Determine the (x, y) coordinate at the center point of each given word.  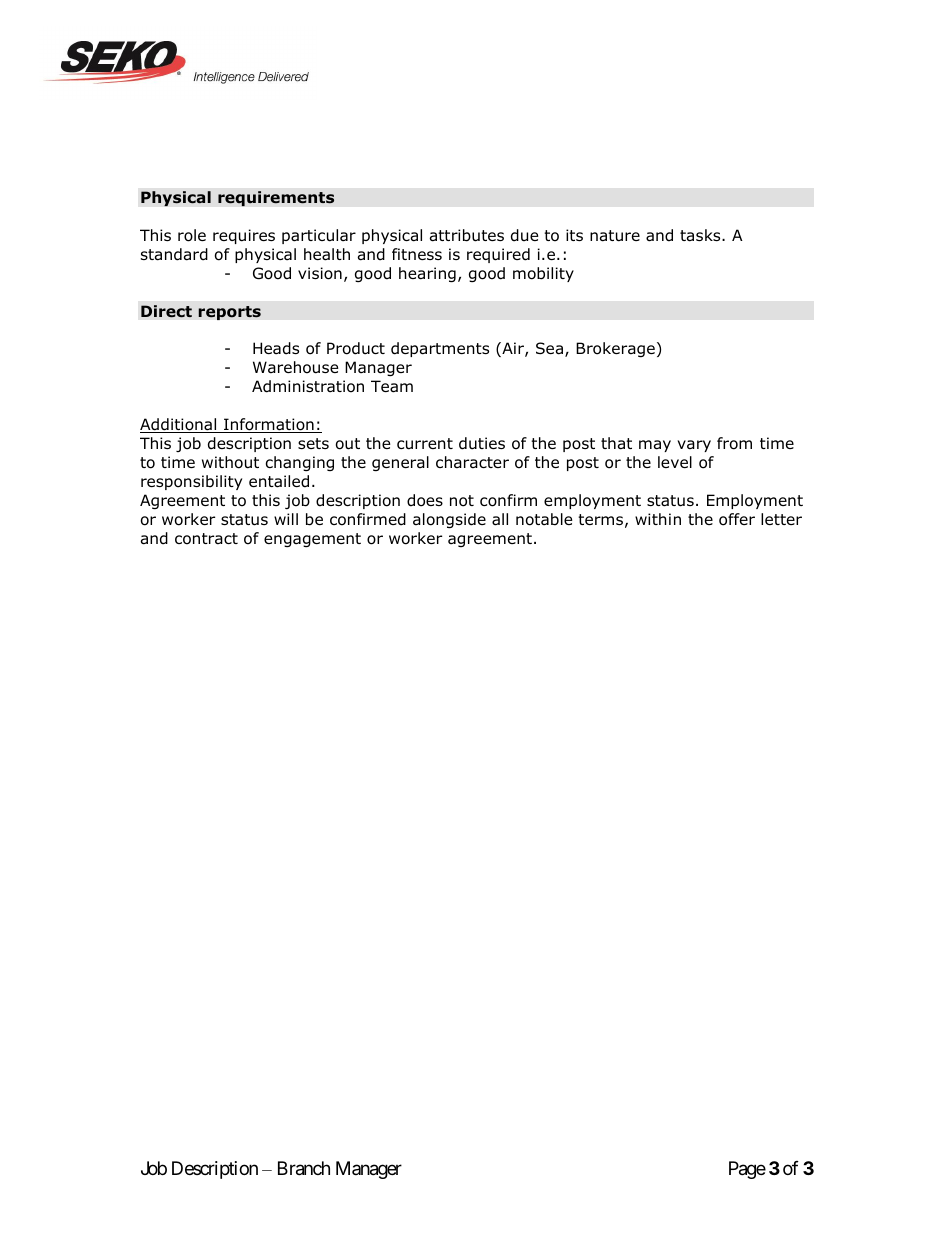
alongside (449, 520)
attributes (467, 235)
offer (737, 519)
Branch (304, 1168)
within (658, 519)
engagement (312, 540)
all (500, 519)
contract (206, 539)
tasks (701, 235)
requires (244, 236)
